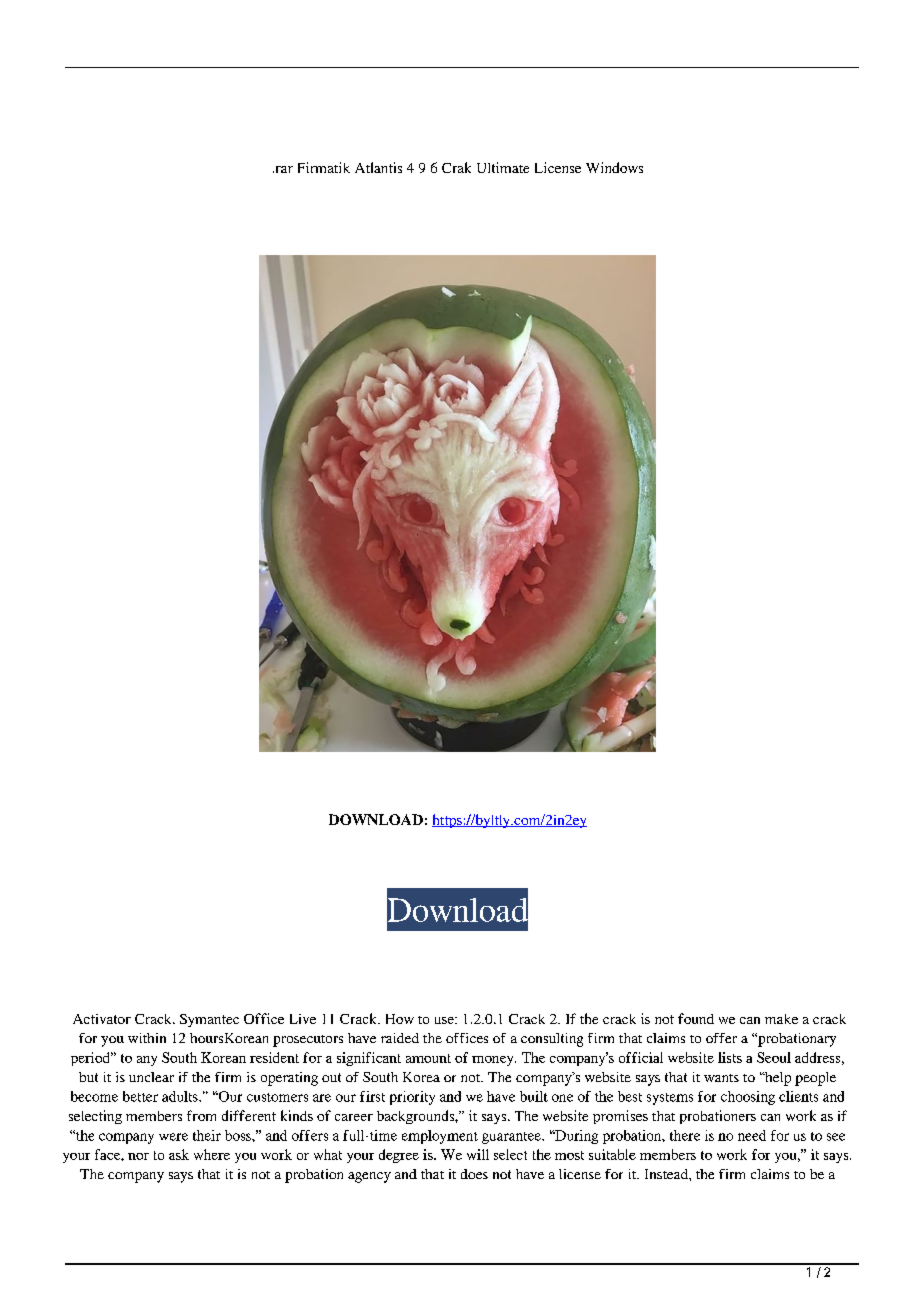  Describe the element at coordinates (378, 167) in the page. I see `Atlantis` at that location.
